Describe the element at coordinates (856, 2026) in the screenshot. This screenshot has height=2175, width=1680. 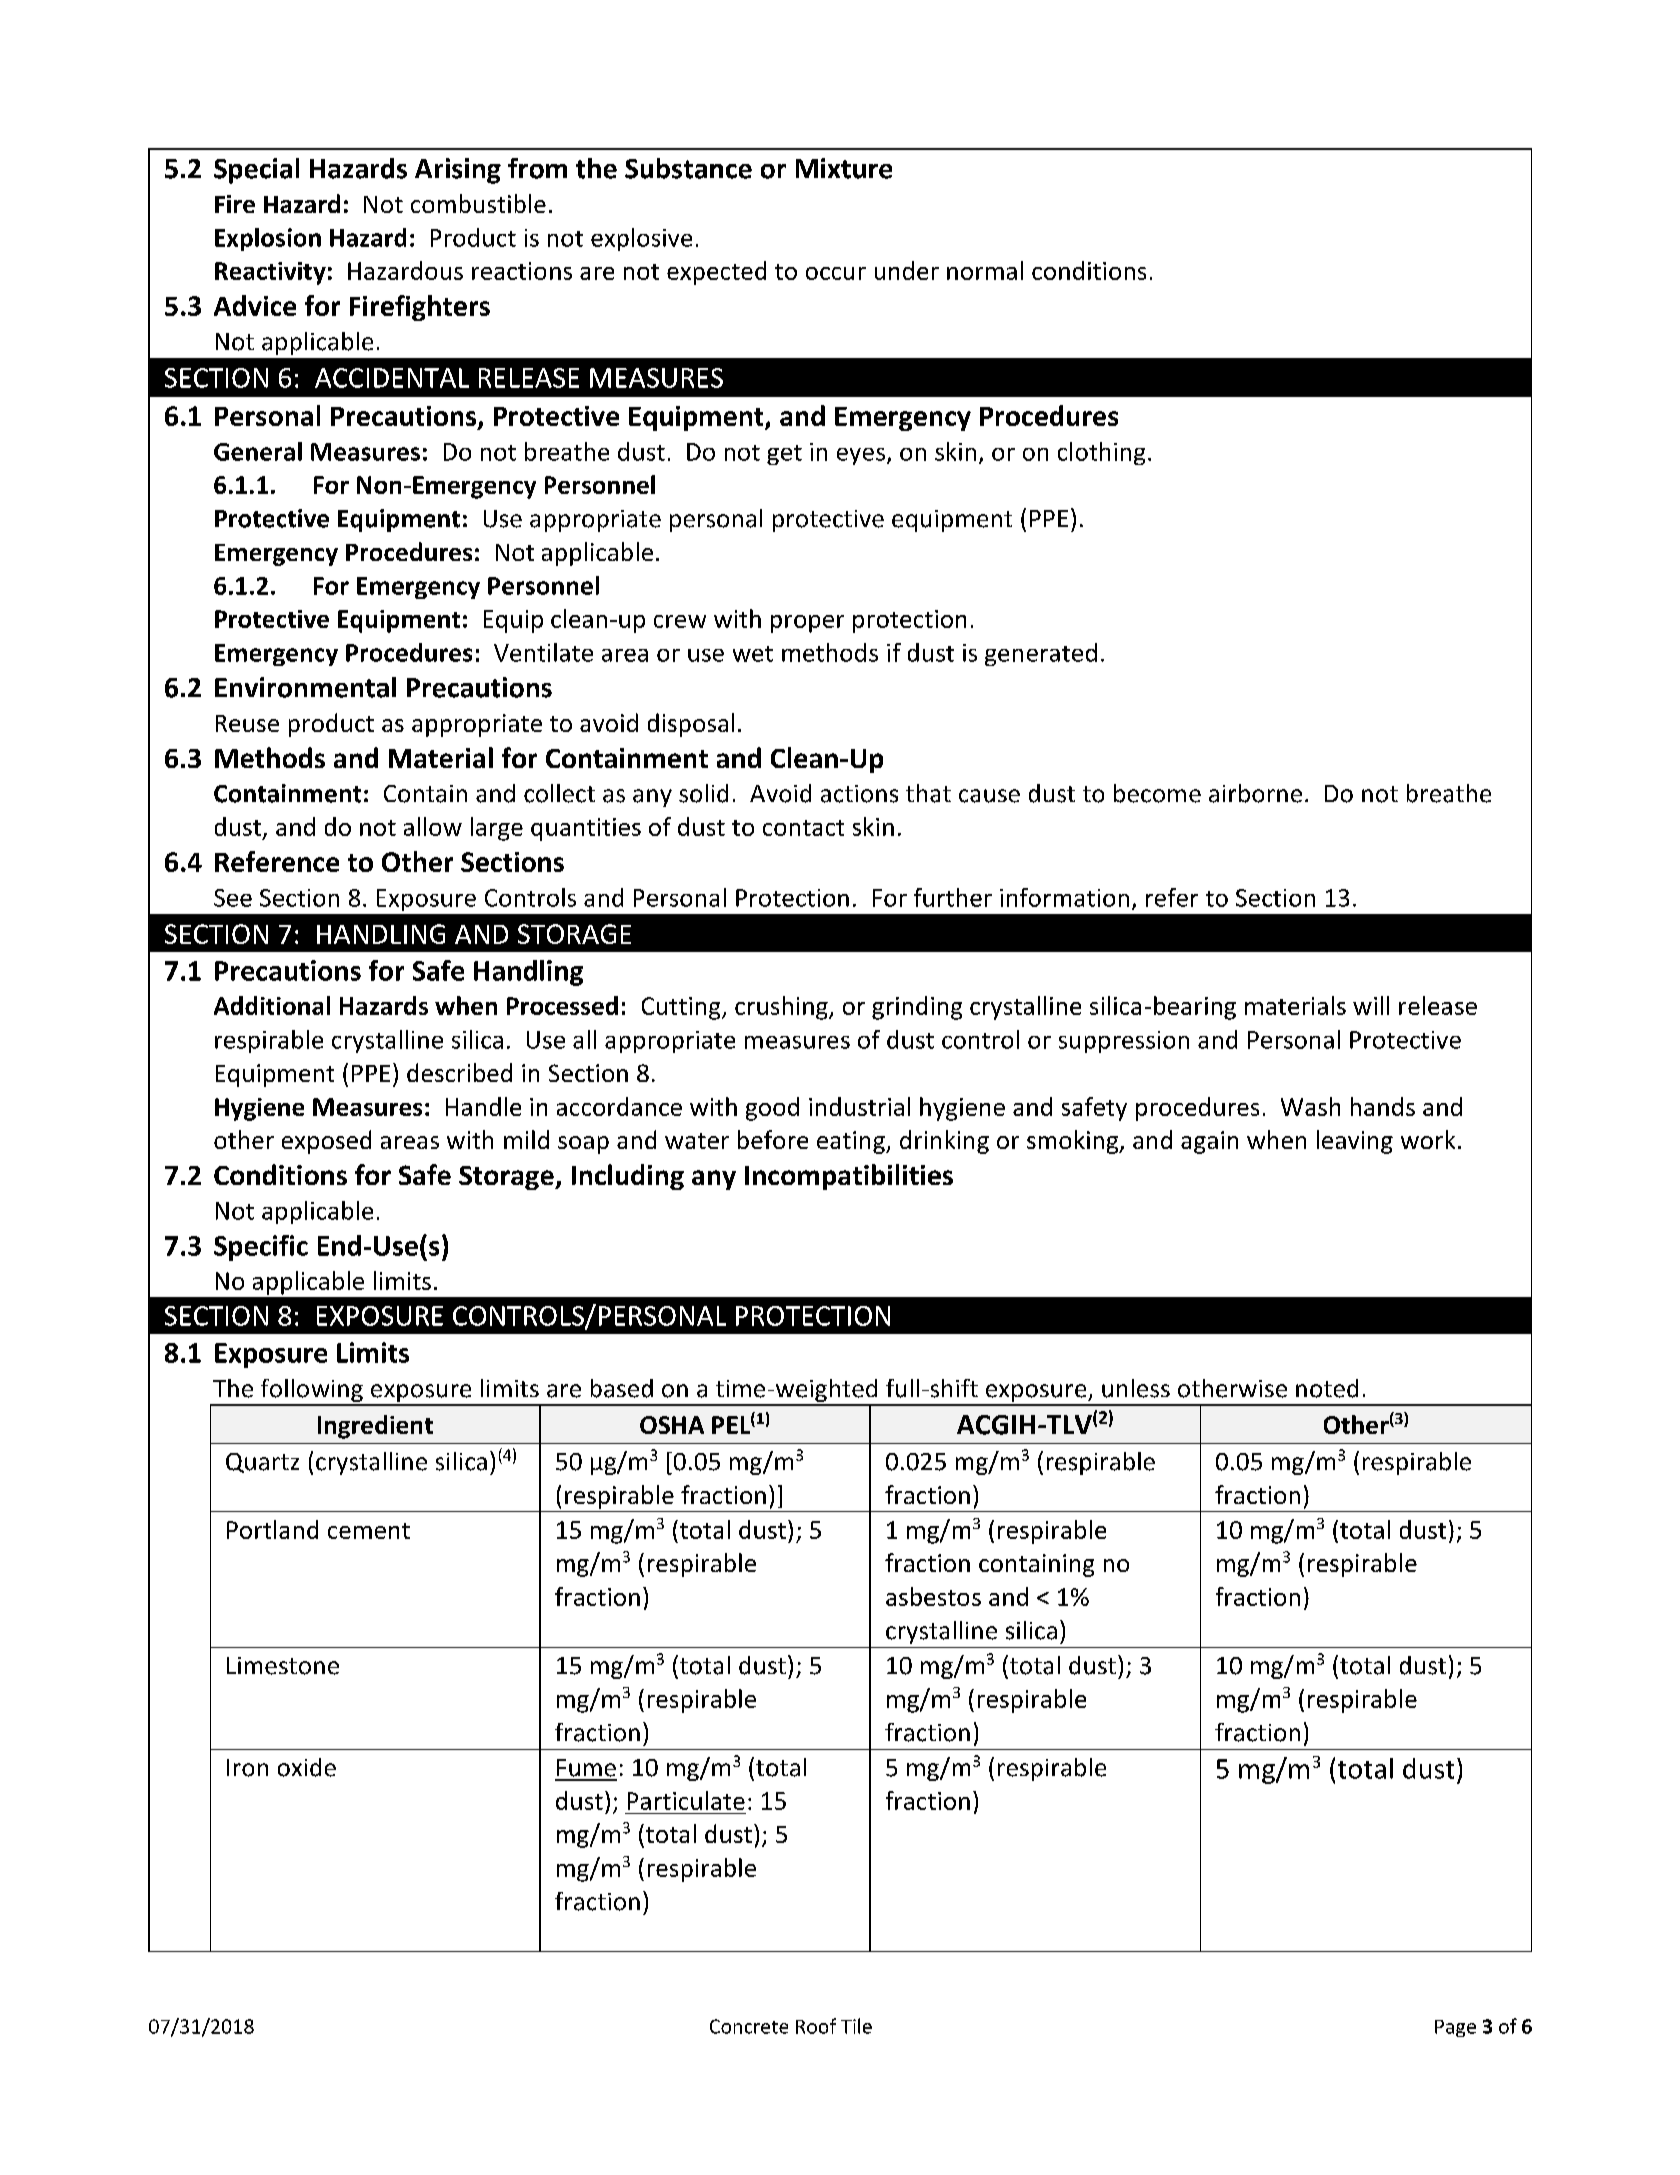
I see `Tile` at that location.
